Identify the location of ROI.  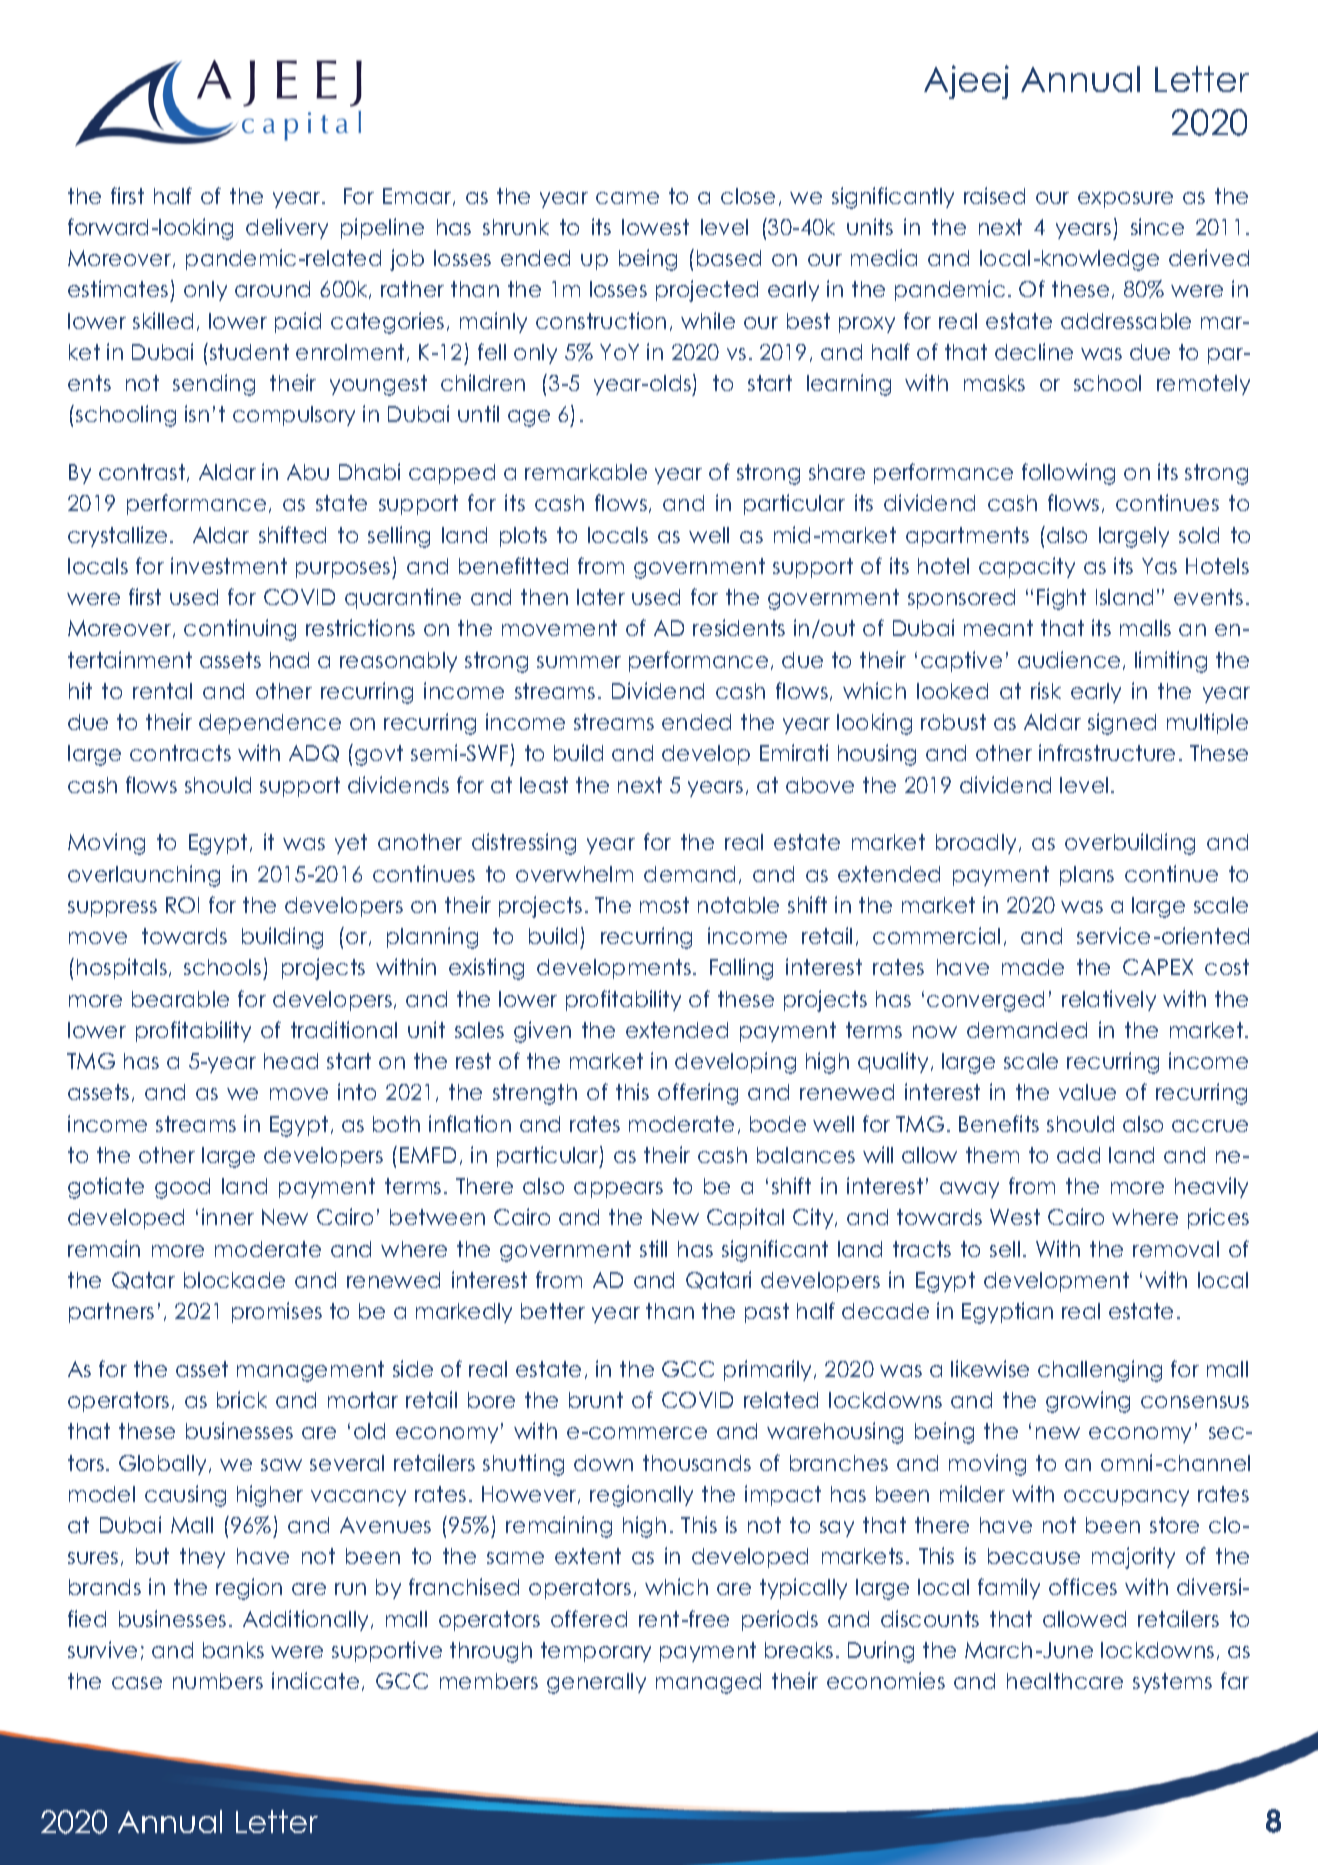
(182, 905).
